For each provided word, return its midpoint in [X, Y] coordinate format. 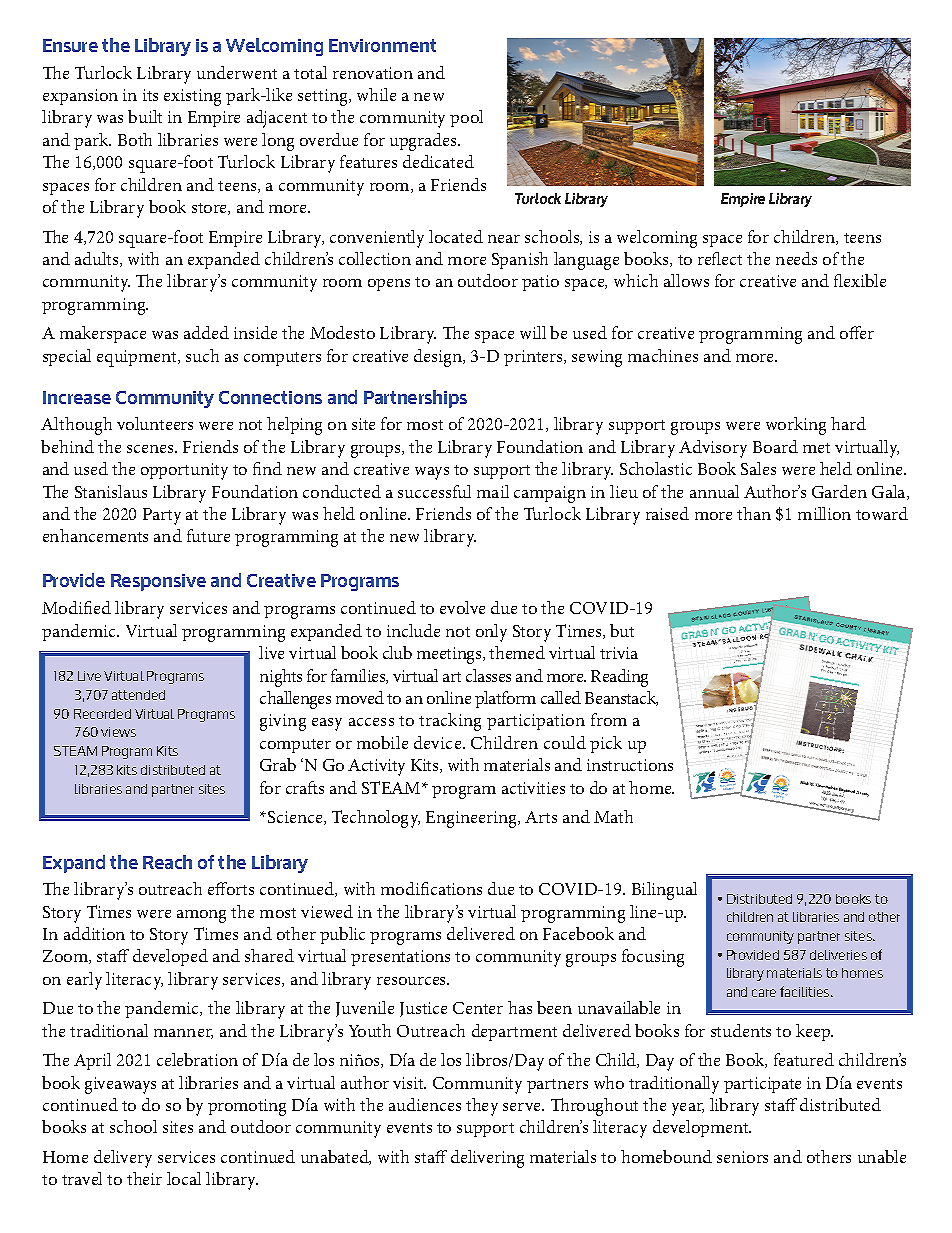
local [184, 1178]
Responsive [158, 582]
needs [796, 258]
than [754, 513]
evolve [462, 607]
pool [466, 118]
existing [192, 97]
